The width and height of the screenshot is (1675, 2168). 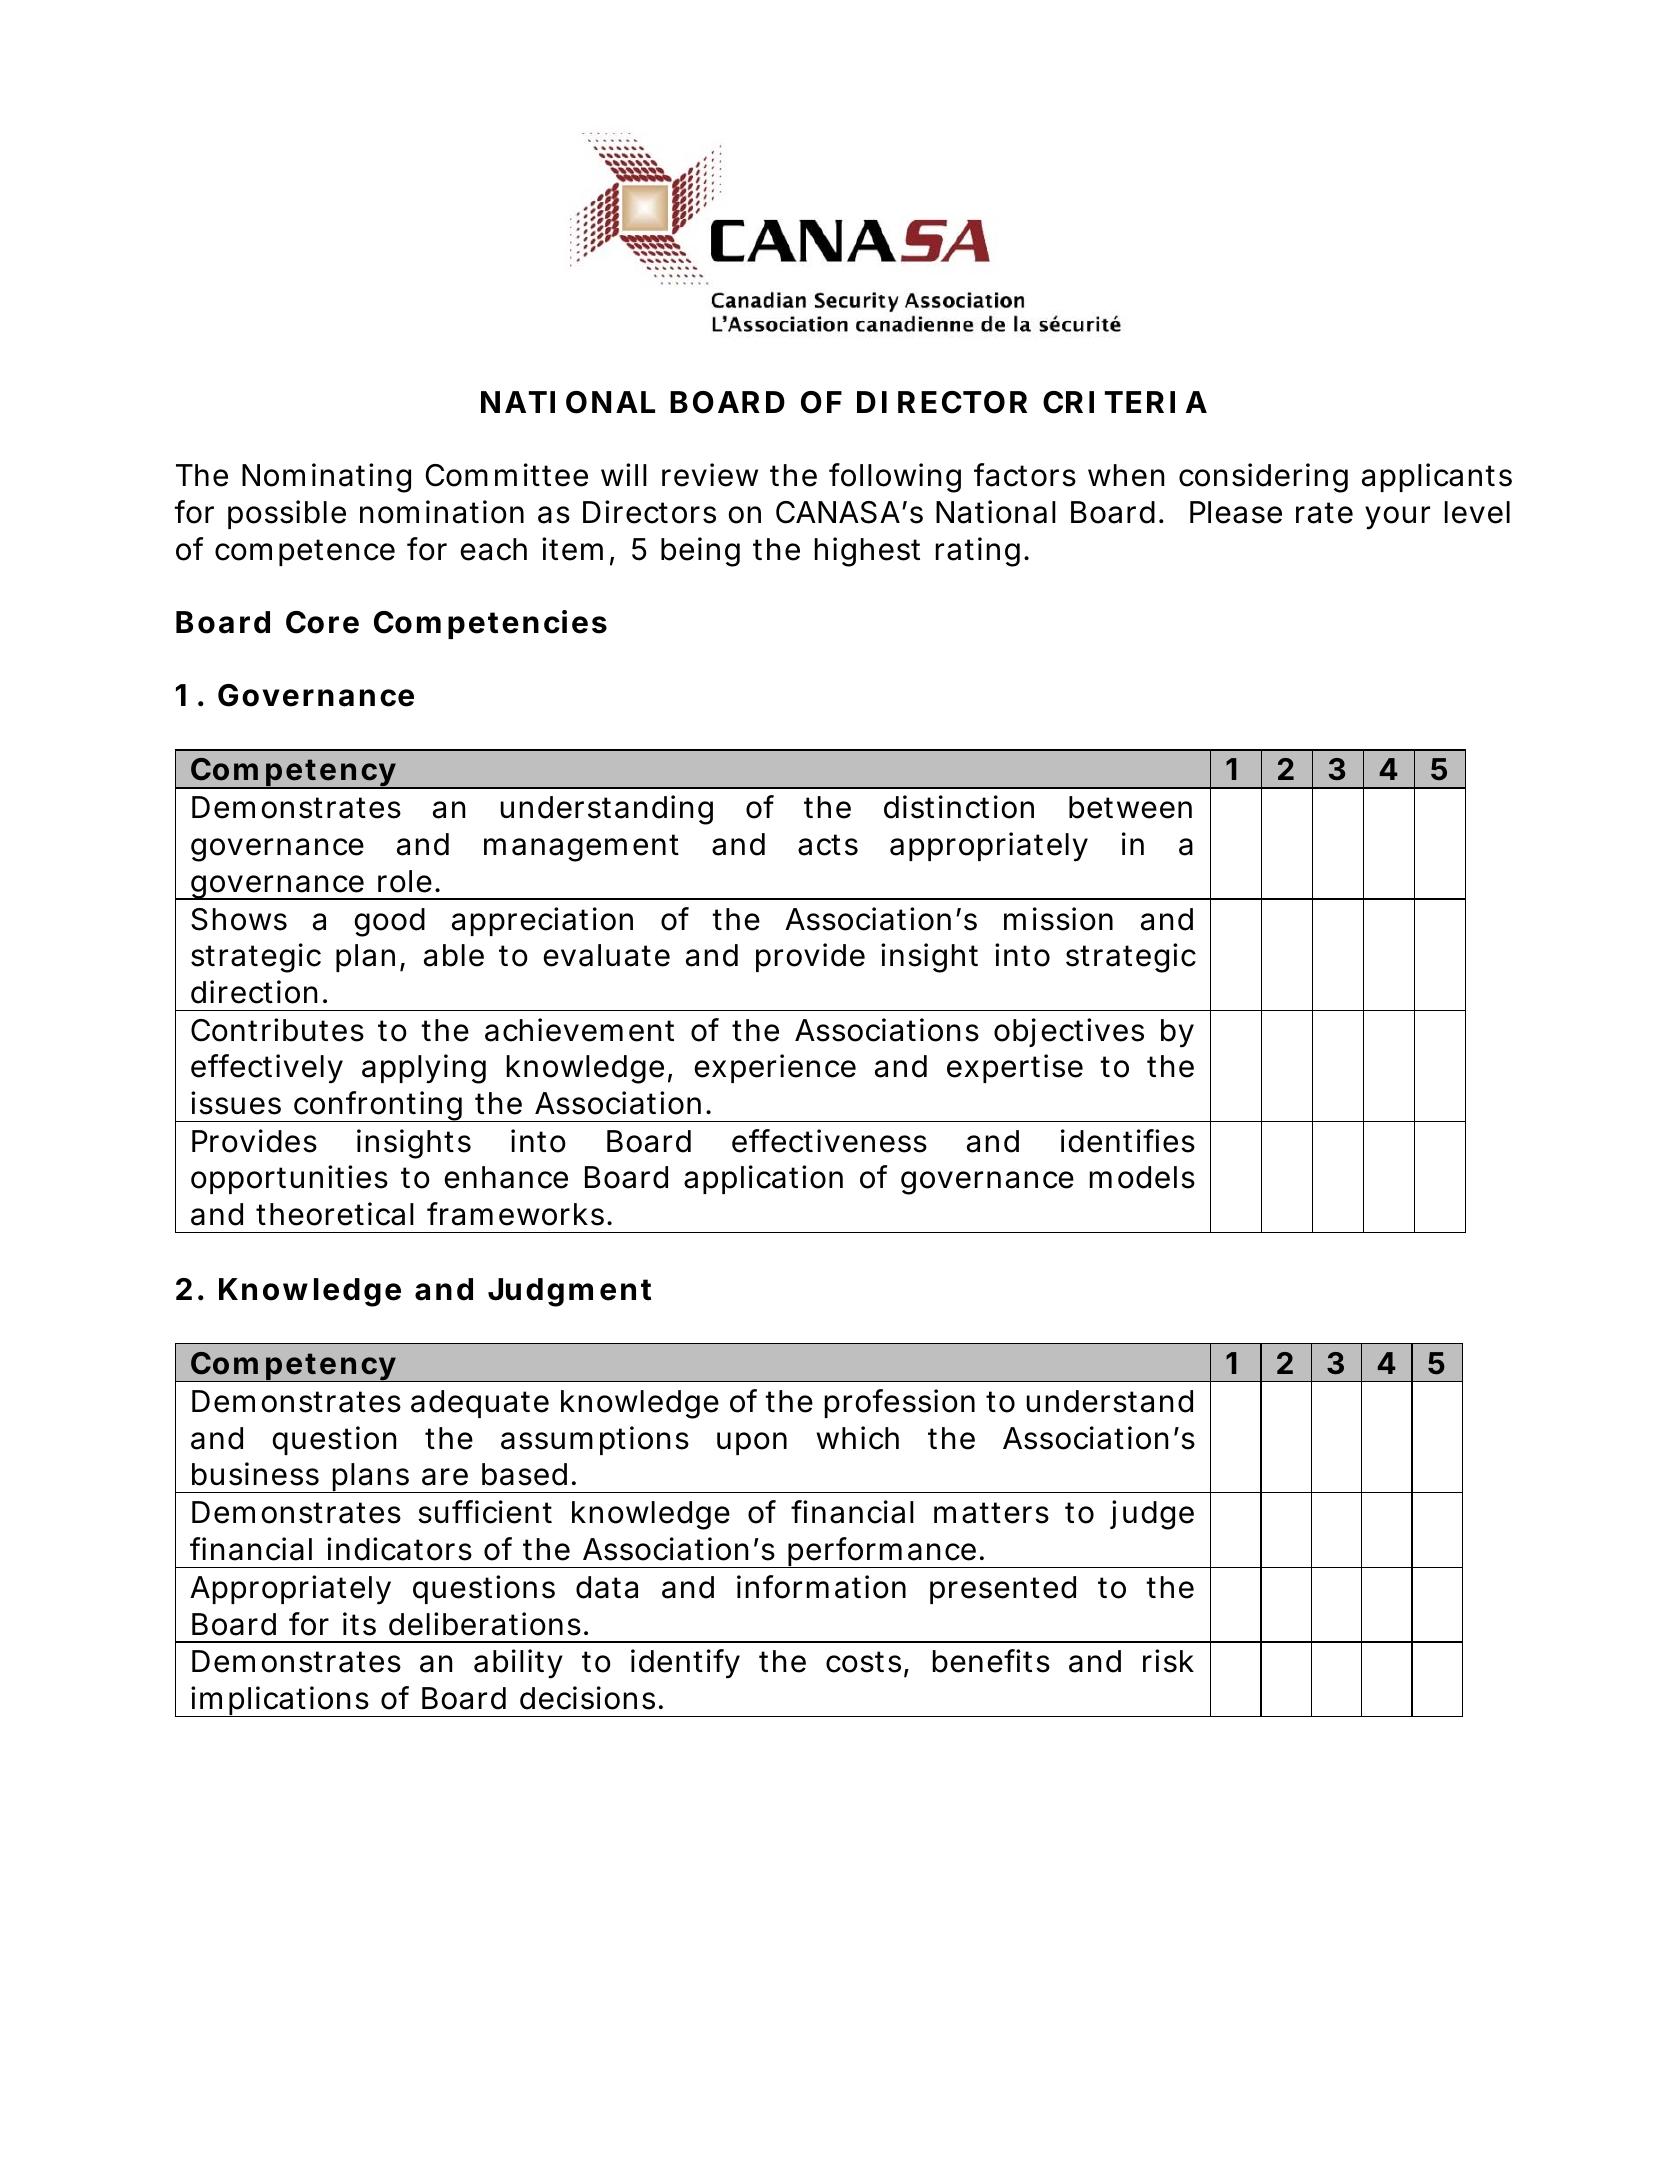 I want to click on following, so click(x=895, y=478).
